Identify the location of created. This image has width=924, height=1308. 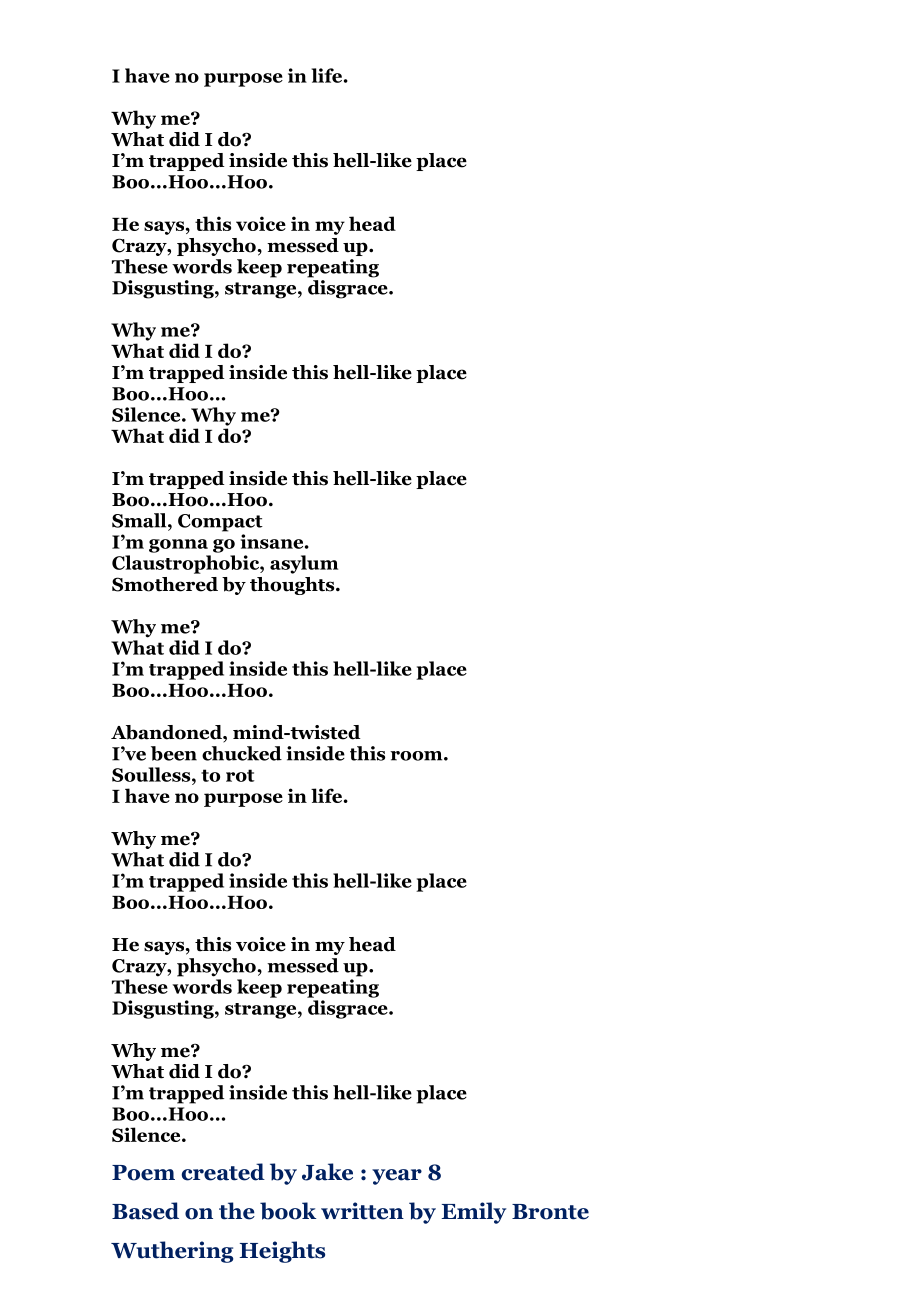
(223, 1172).
